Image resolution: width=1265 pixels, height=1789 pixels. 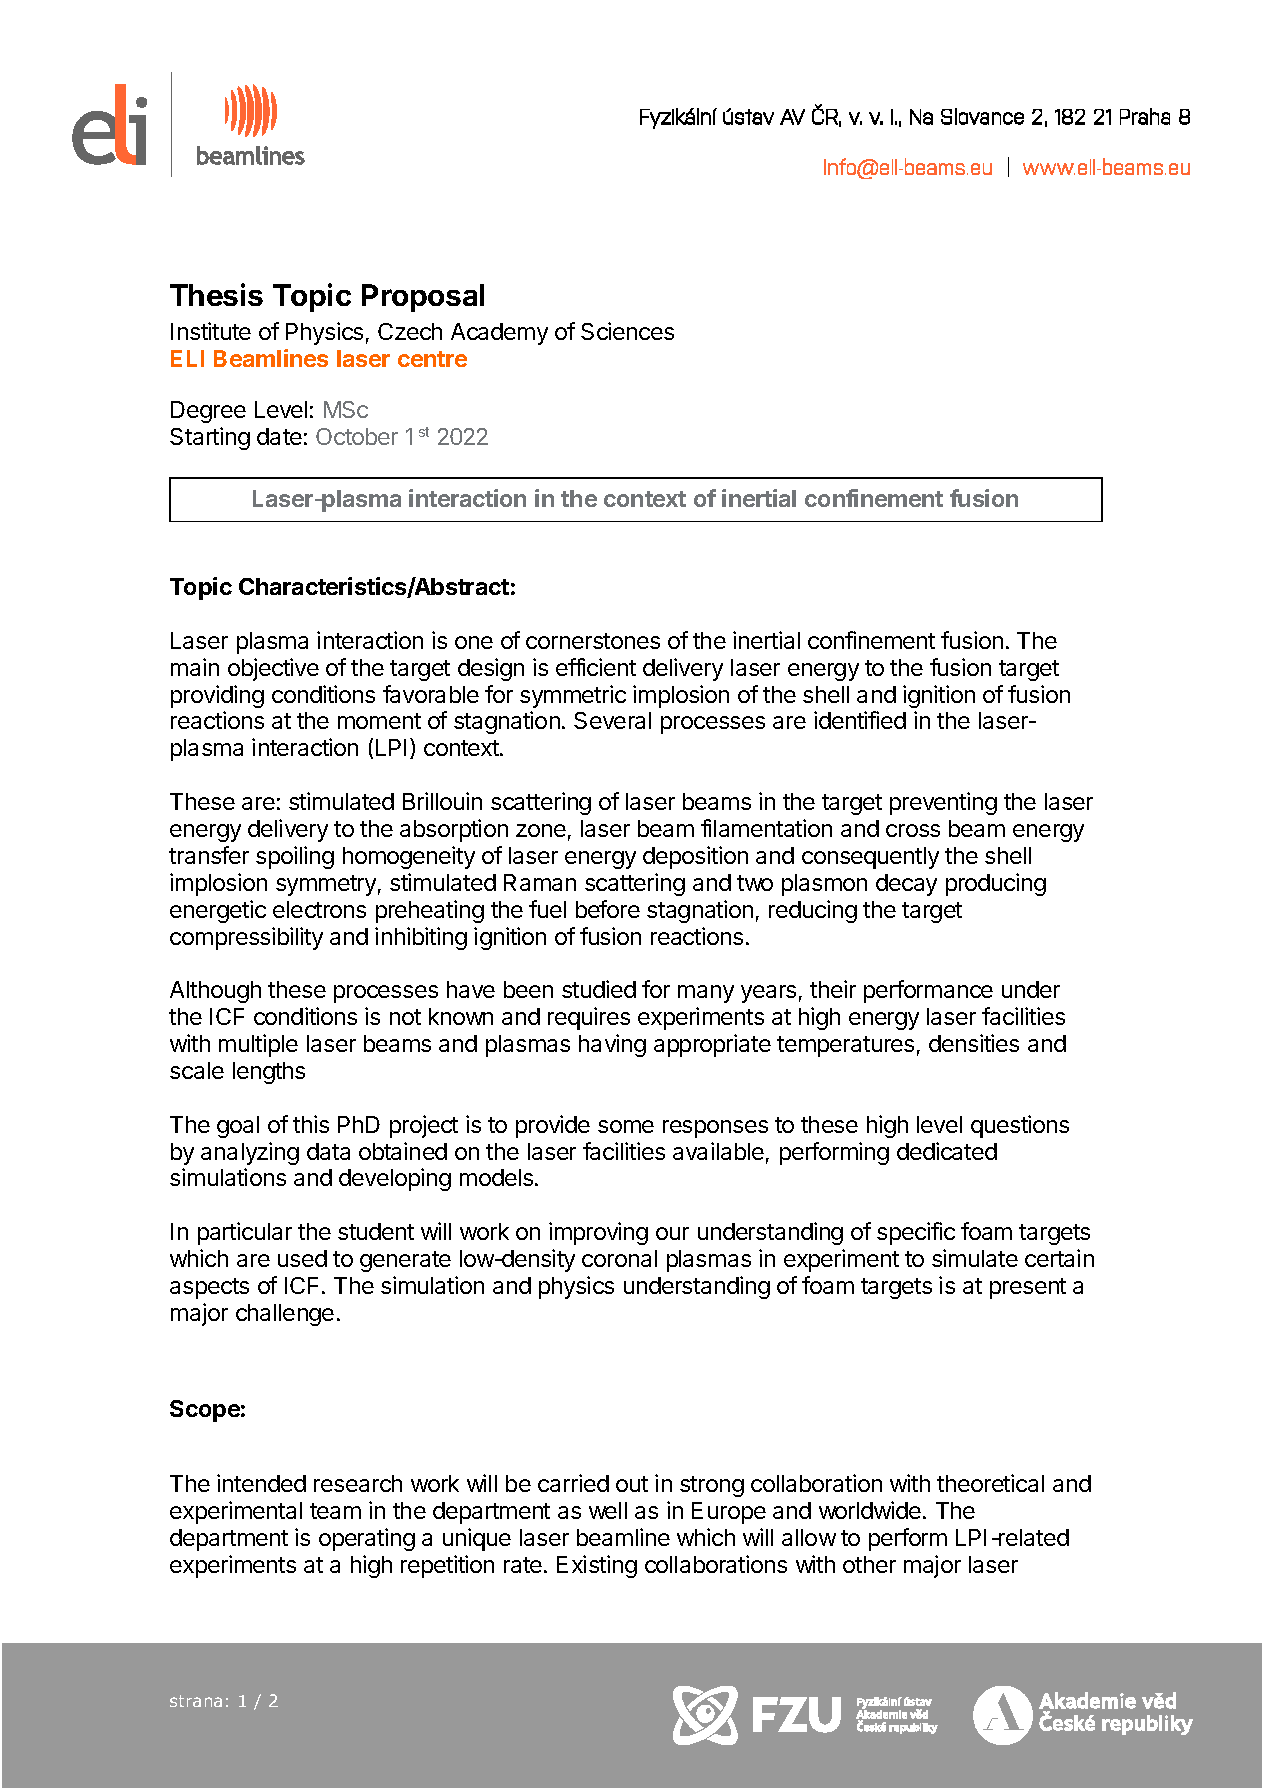 What do you see at coordinates (627, 331) in the screenshot?
I see `Sciences` at bounding box center [627, 331].
